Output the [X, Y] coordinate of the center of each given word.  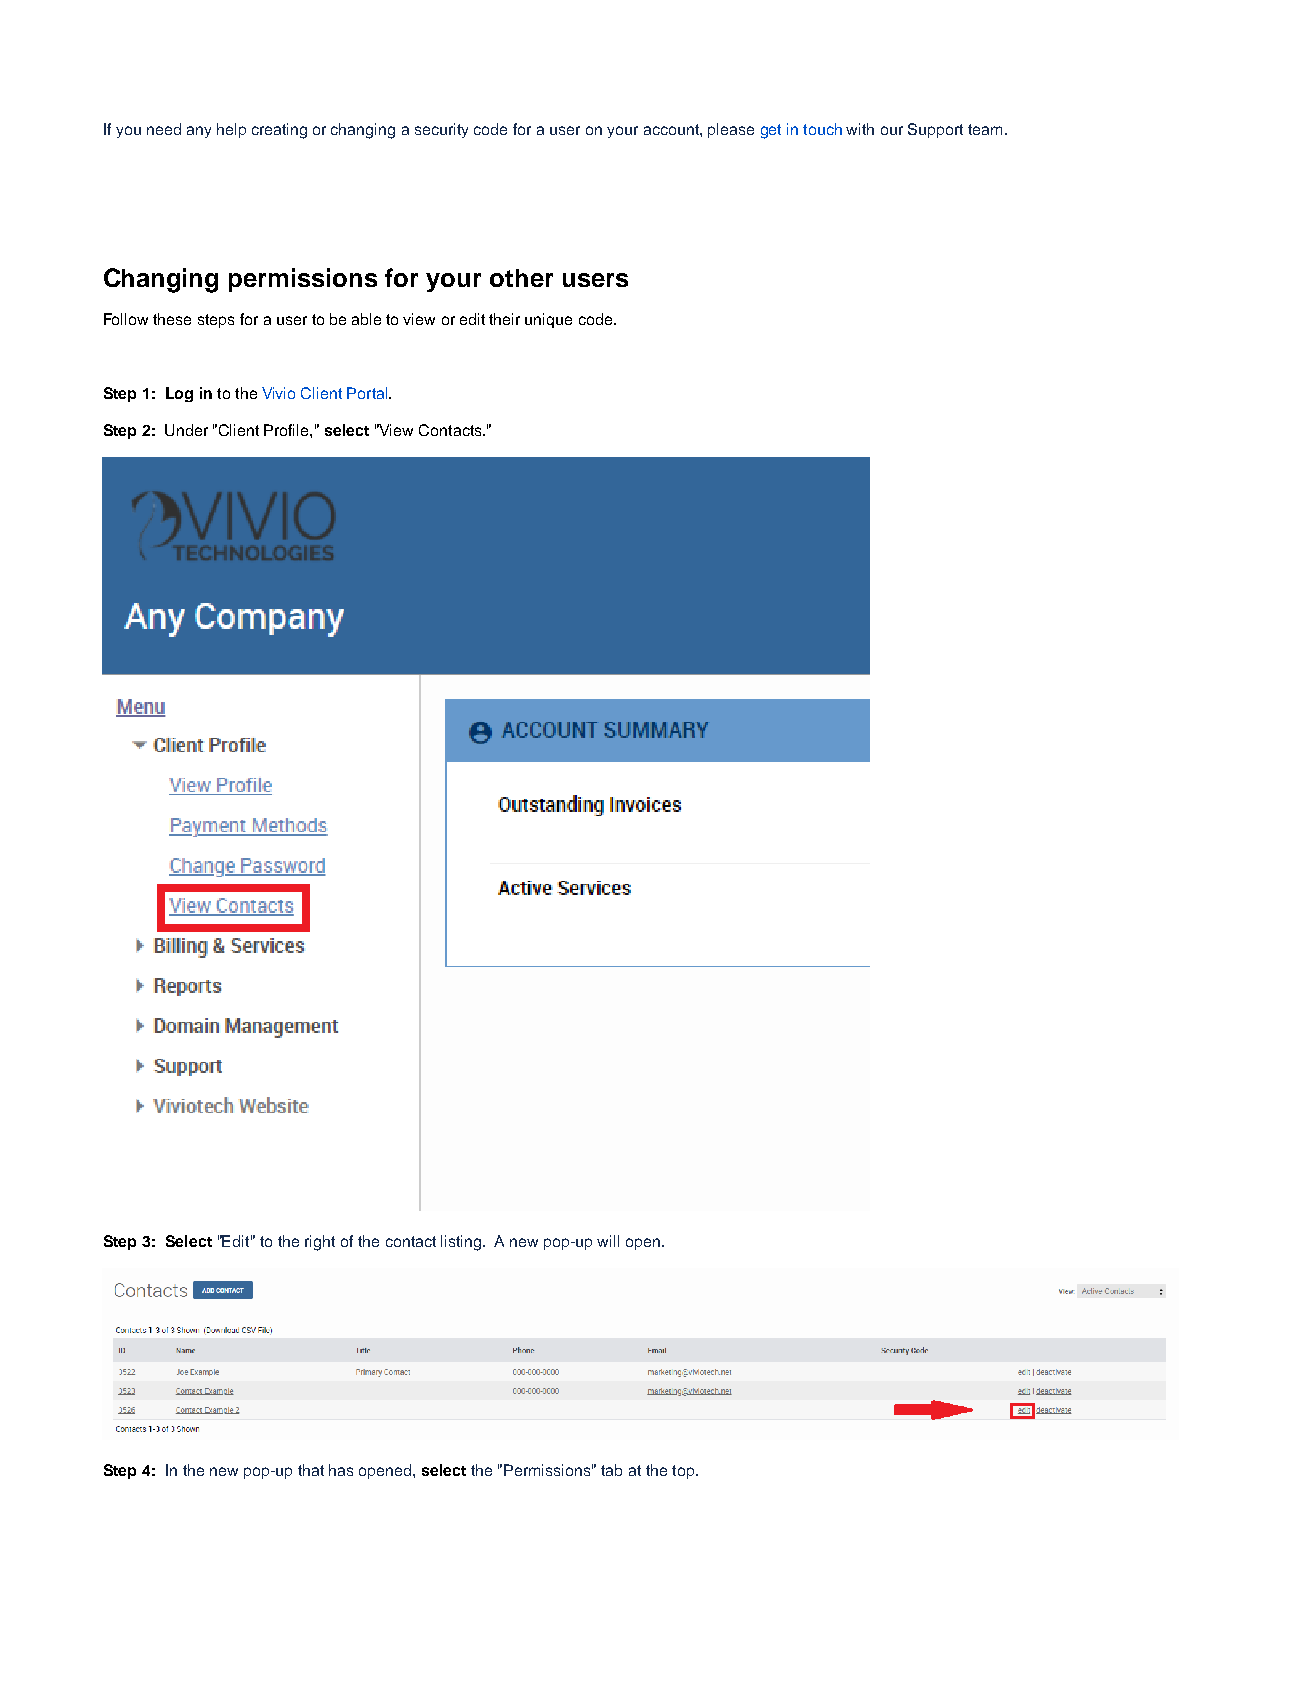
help [231, 130]
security [441, 130]
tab [611, 1470]
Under [186, 430]
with [860, 129]
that [311, 1470]
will [608, 1241]
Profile [287, 430]
